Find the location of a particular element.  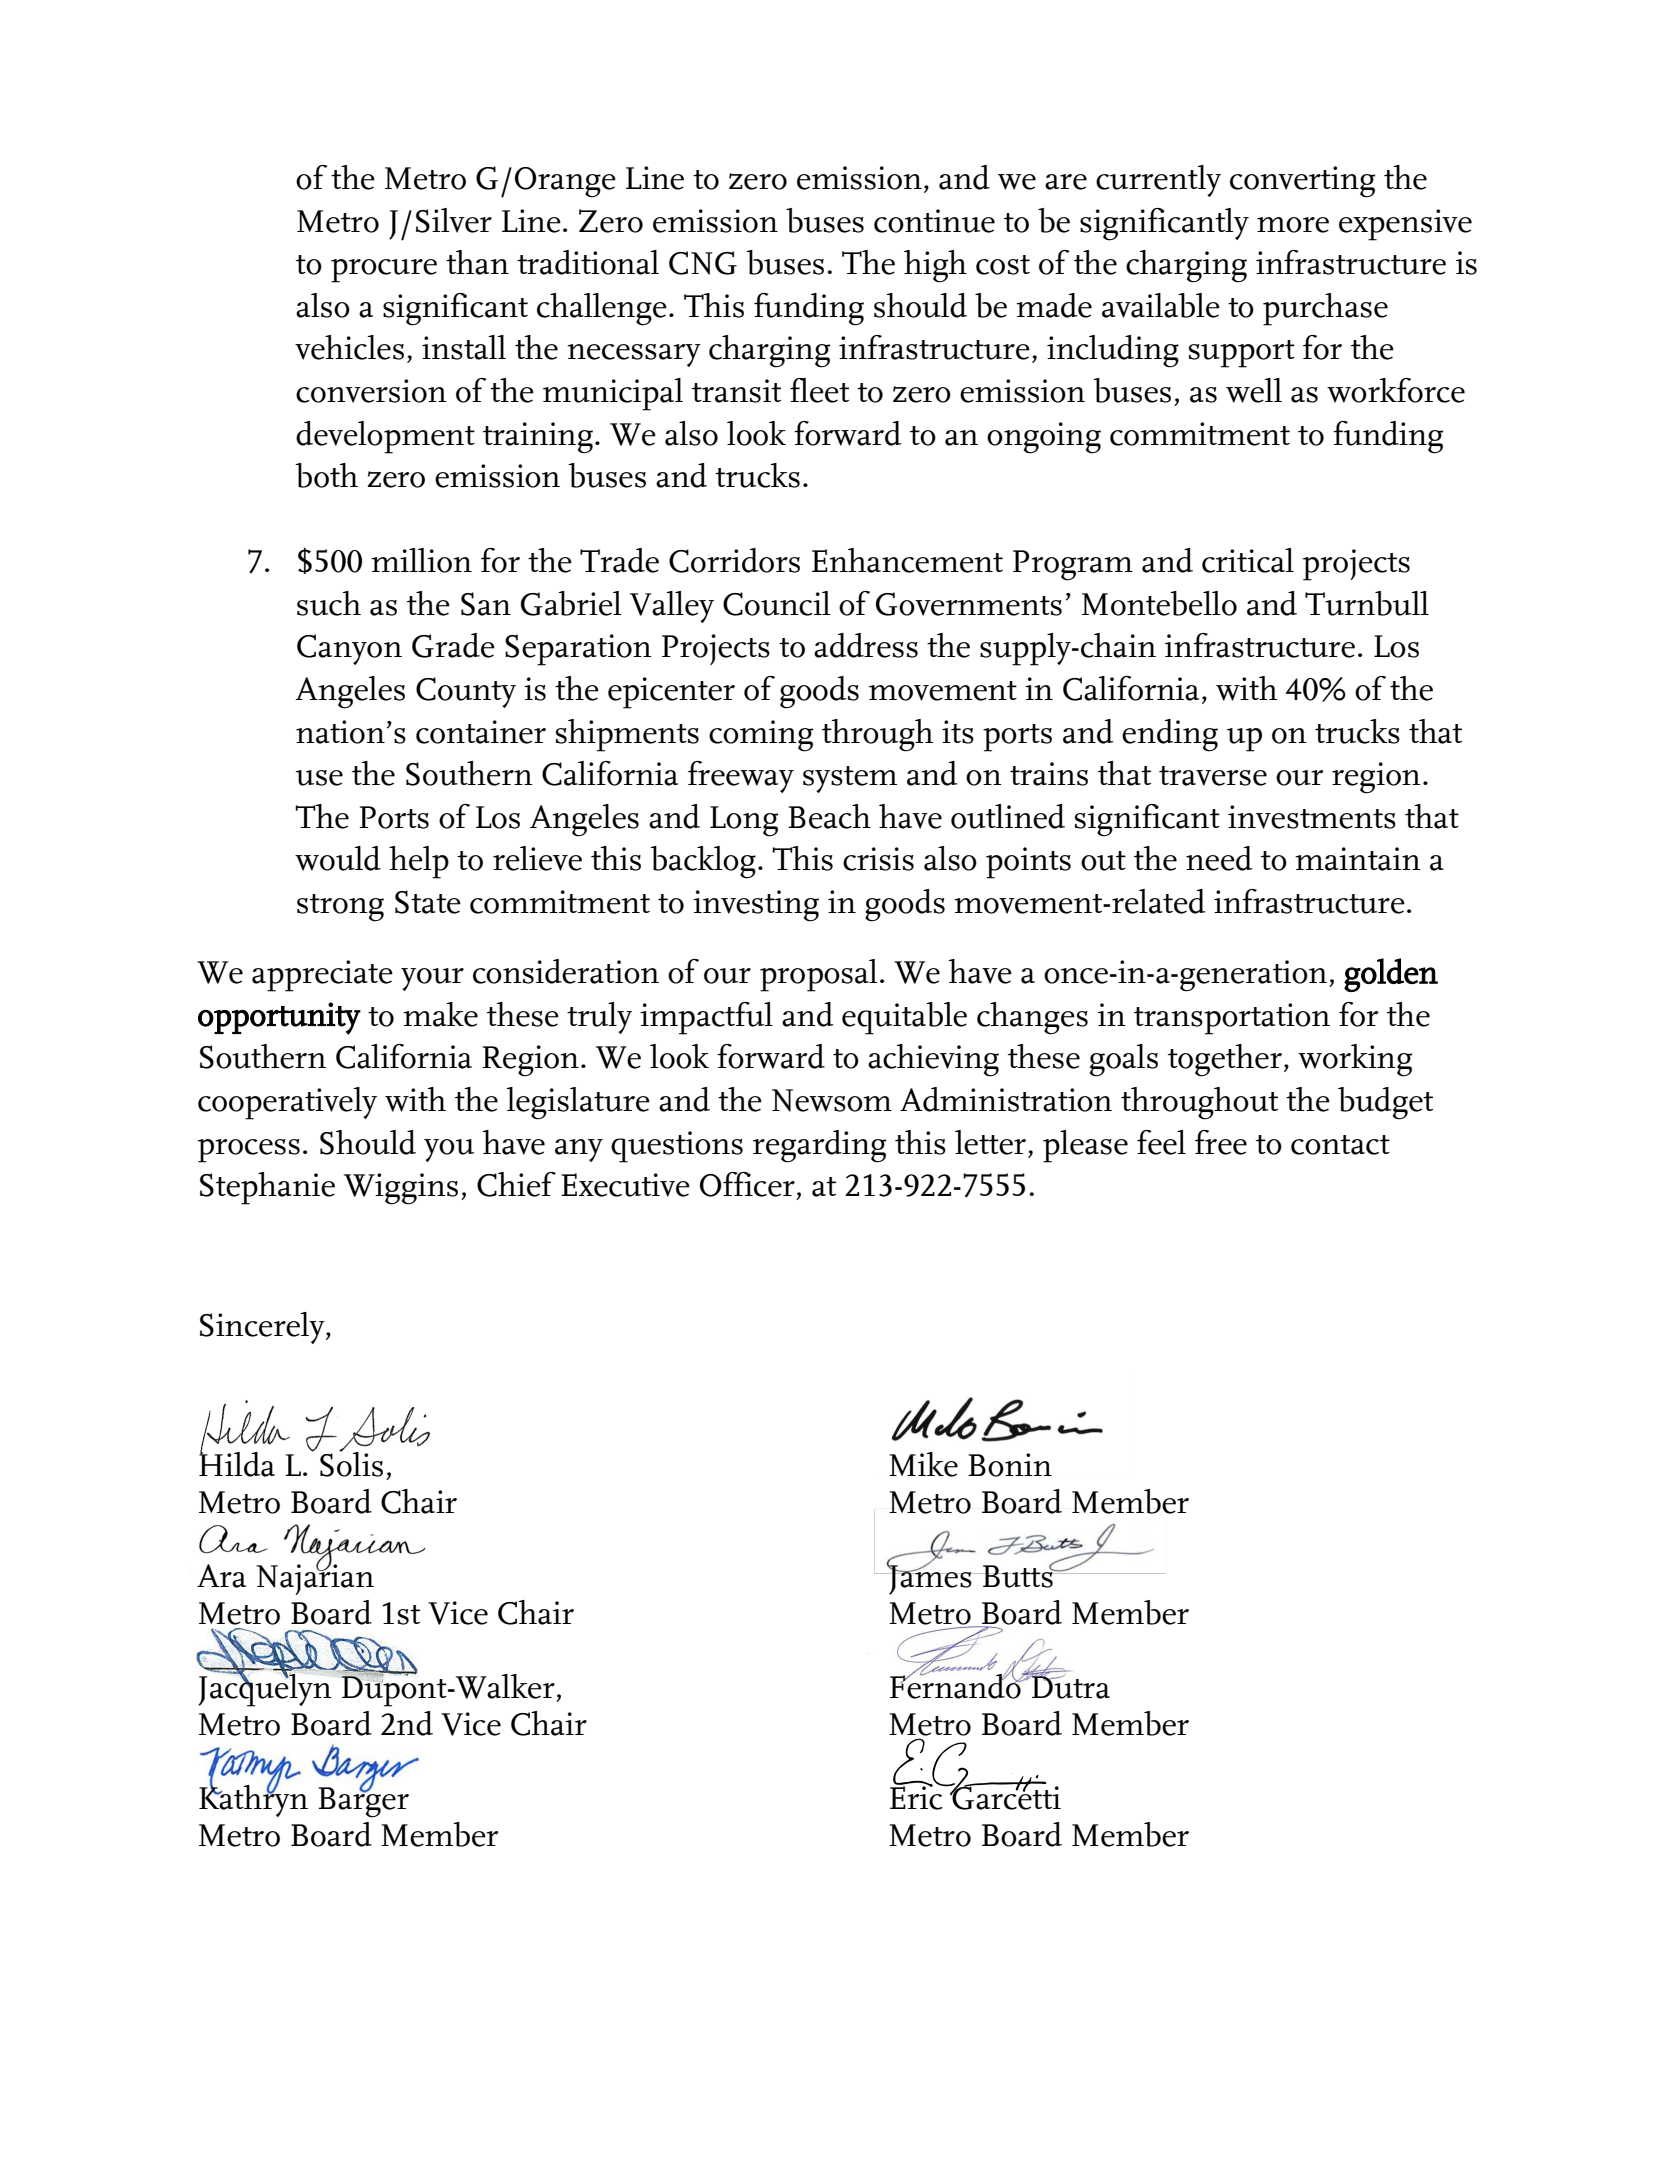

proposal is located at coordinates (819, 975).
